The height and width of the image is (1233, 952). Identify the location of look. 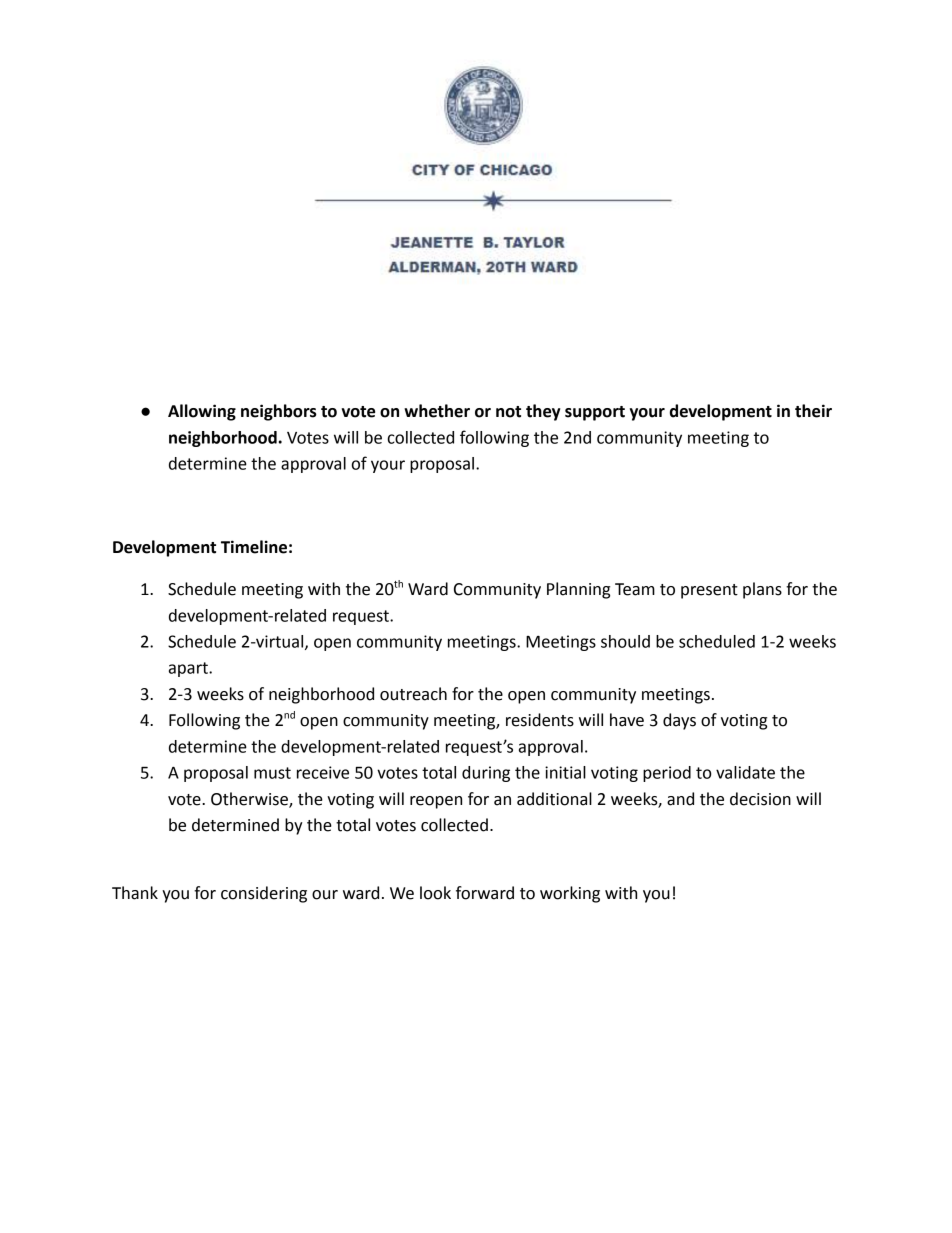
(435, 893).
